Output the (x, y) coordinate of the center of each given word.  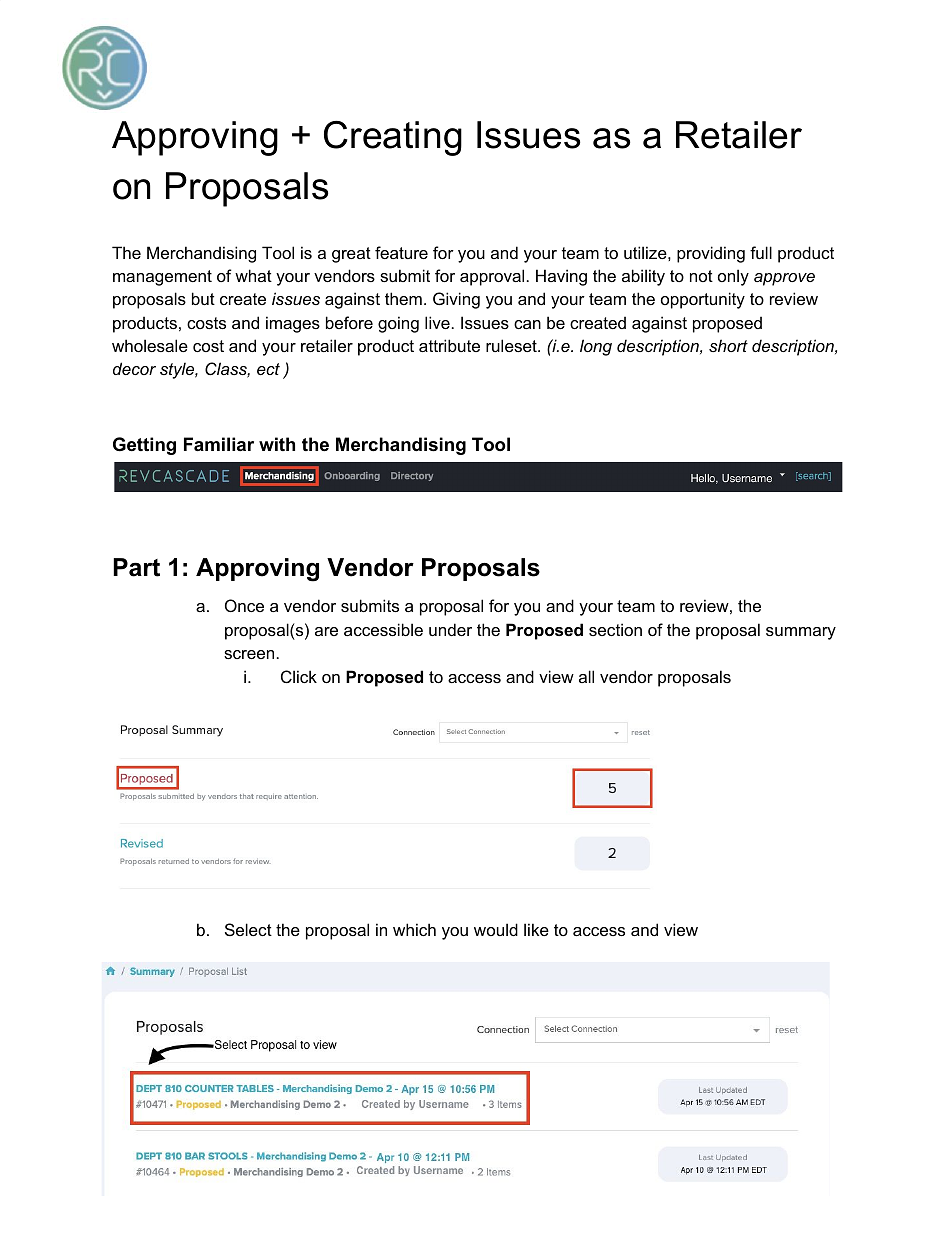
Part (136, 567)
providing (711, 254)
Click (299, 676)
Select (248, 929)
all (586, 676)
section (615, 629)
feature (401, 252)
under (450, 629)
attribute (449, 345)
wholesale (150, 345)
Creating (393, 138)
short (728, 345)
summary (801, 633)
